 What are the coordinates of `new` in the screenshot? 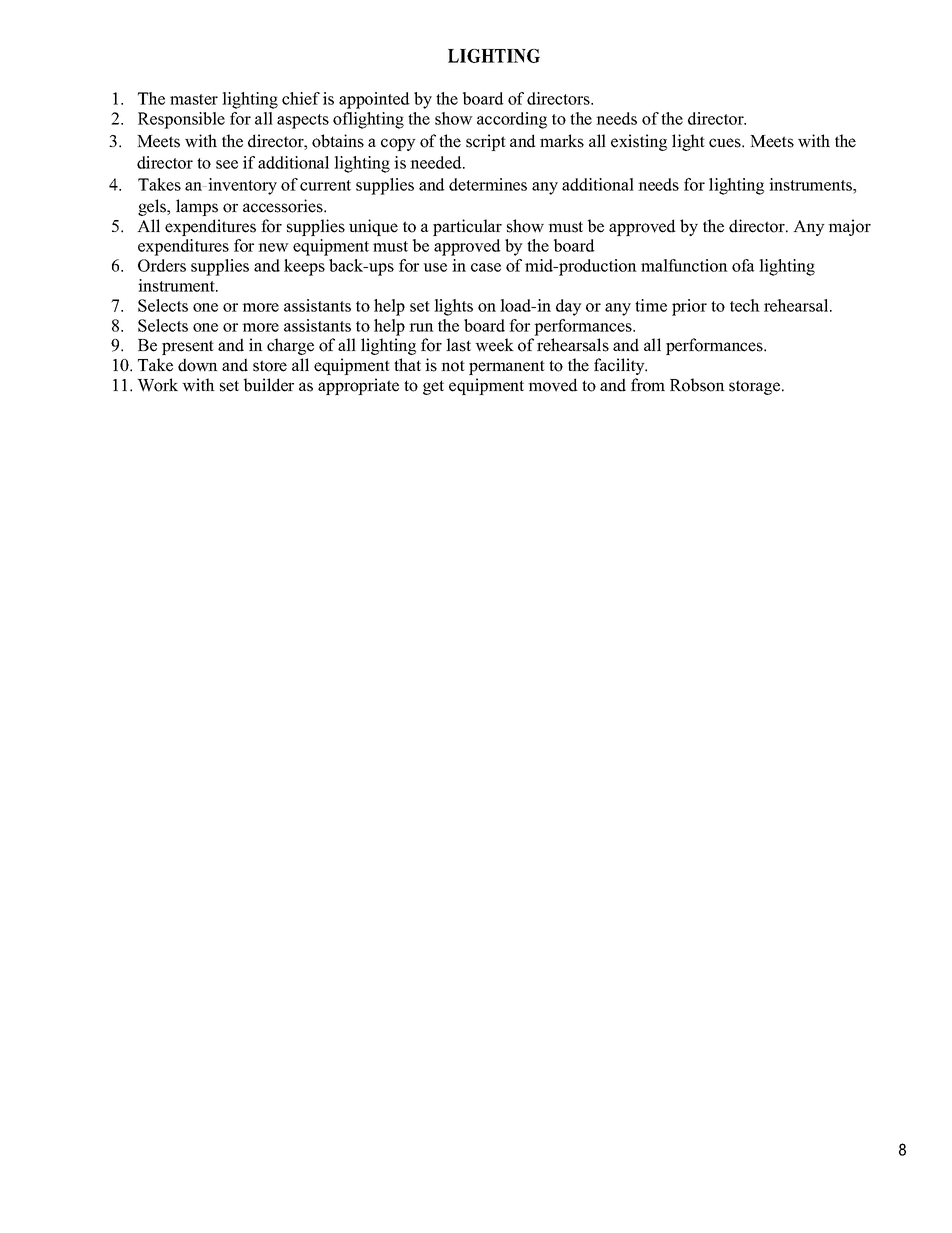 It's located at (273, 247).
